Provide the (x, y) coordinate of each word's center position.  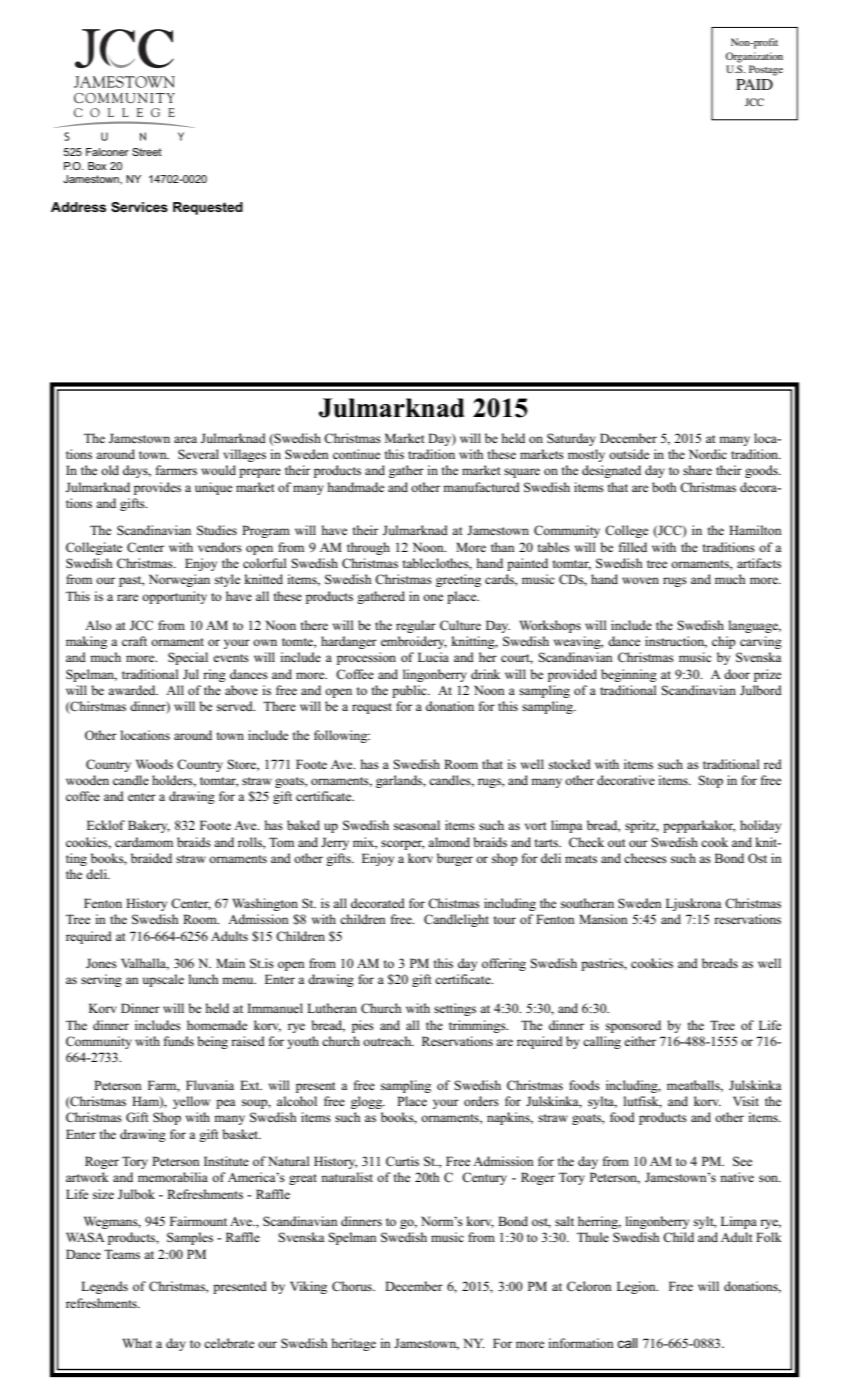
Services (139, 207)
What (137, 1343)
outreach (388, 1041)
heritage (354, 1344)
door (737, 674)
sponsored (633, 1026)
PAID (754, 84)
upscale (163, 980)
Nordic (708, 454)
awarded (133, 690)
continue (356, 454)
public (410, 691)
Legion (637, 1287)
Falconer (107, 152)
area (185, 439)
